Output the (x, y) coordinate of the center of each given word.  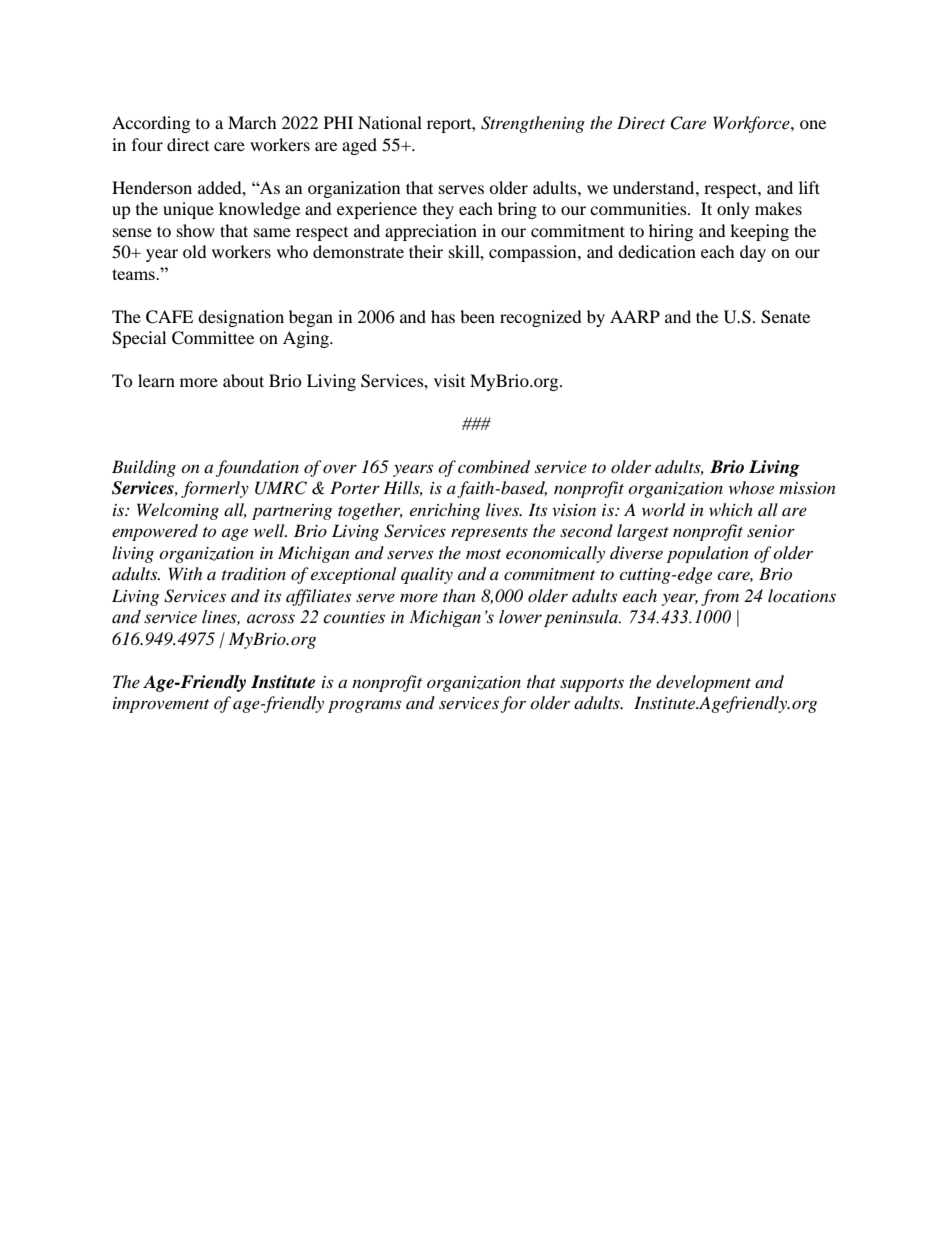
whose (751, 487)
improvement (161, 705)
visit (449, 380)
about (243, 380)
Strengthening (533, 124)
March (252, 122)
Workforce (752, 124)
